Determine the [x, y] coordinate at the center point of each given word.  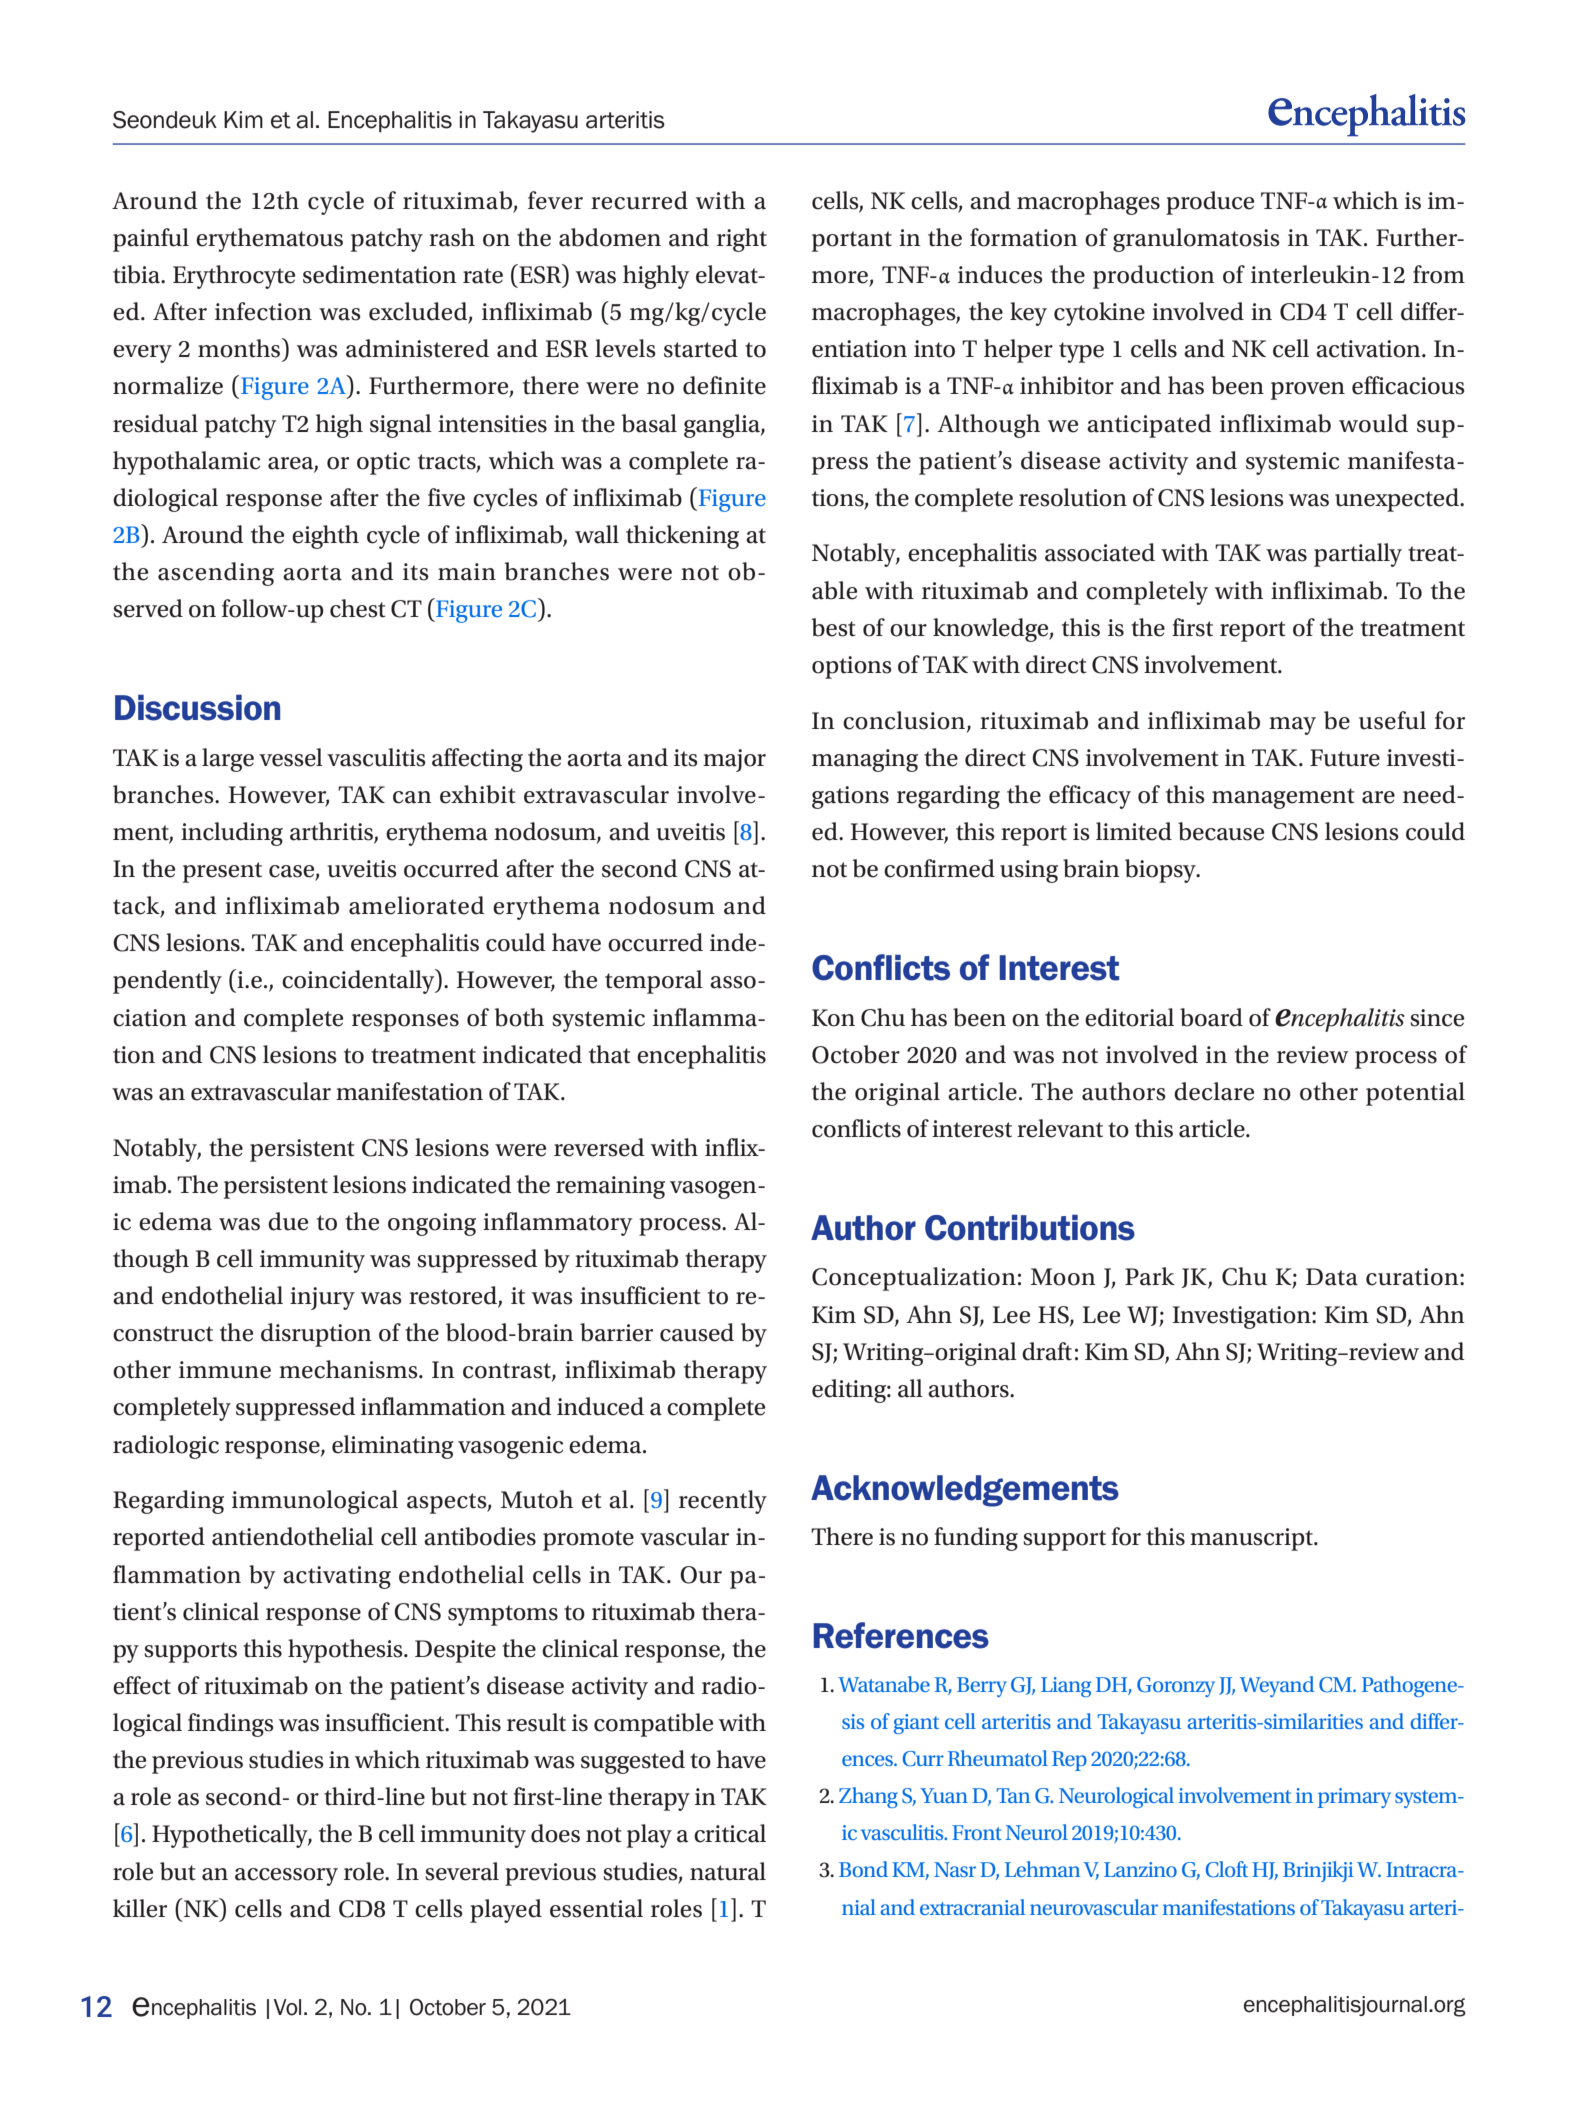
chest [358, 608]
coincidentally [359, 981]
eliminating [393, 1447]
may [1292, 726]
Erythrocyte [234, 277]
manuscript [1253, 1539]
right [742, 240]
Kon [833, 1018]
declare [1214, 1091]
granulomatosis [1196, 240]
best [834, 627]
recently [723, 1502]
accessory [286, 1877]
